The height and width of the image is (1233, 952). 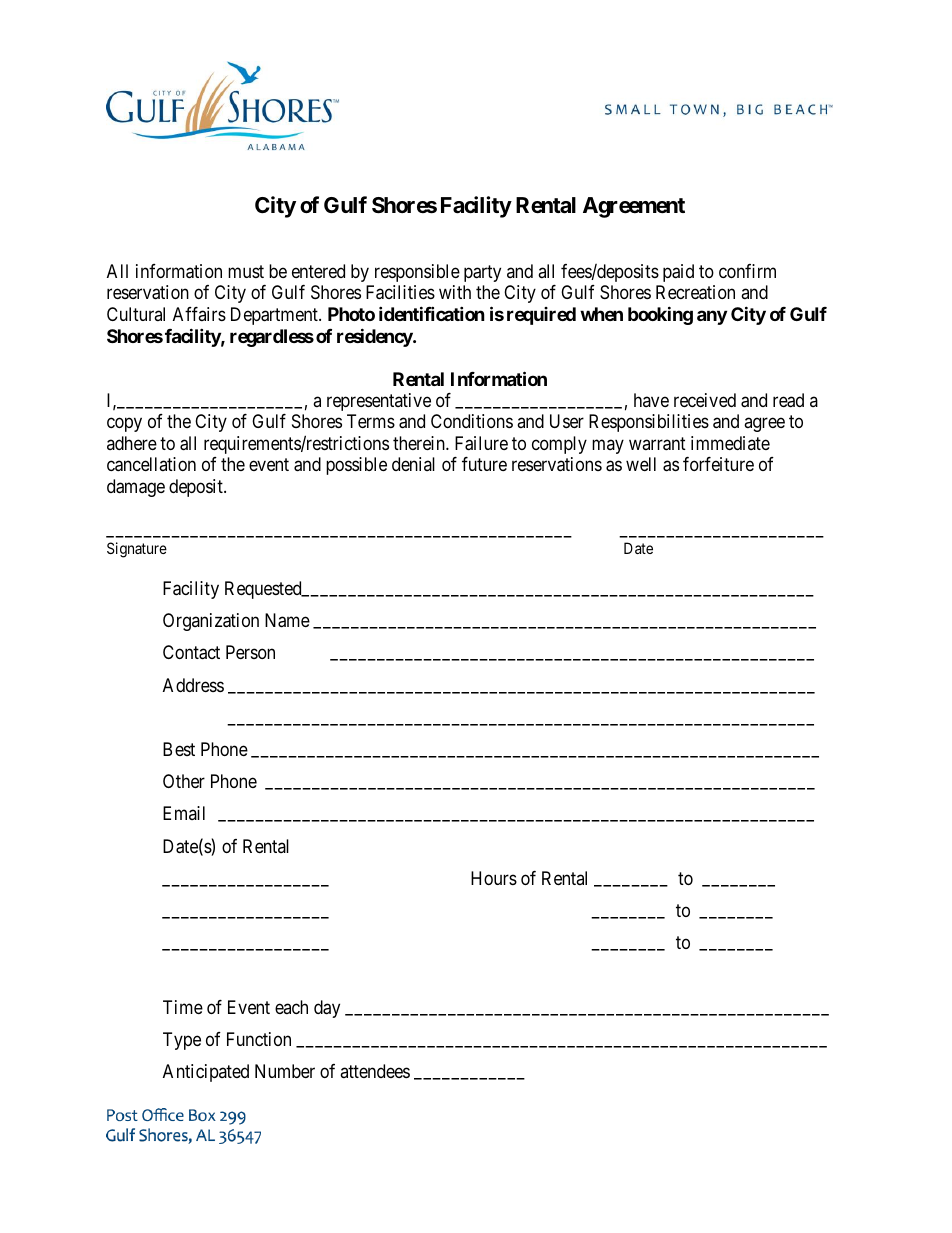 What do you see at coordinates (137, 550) in the image?
I see `Signature` at bounding box center [137, 550].
